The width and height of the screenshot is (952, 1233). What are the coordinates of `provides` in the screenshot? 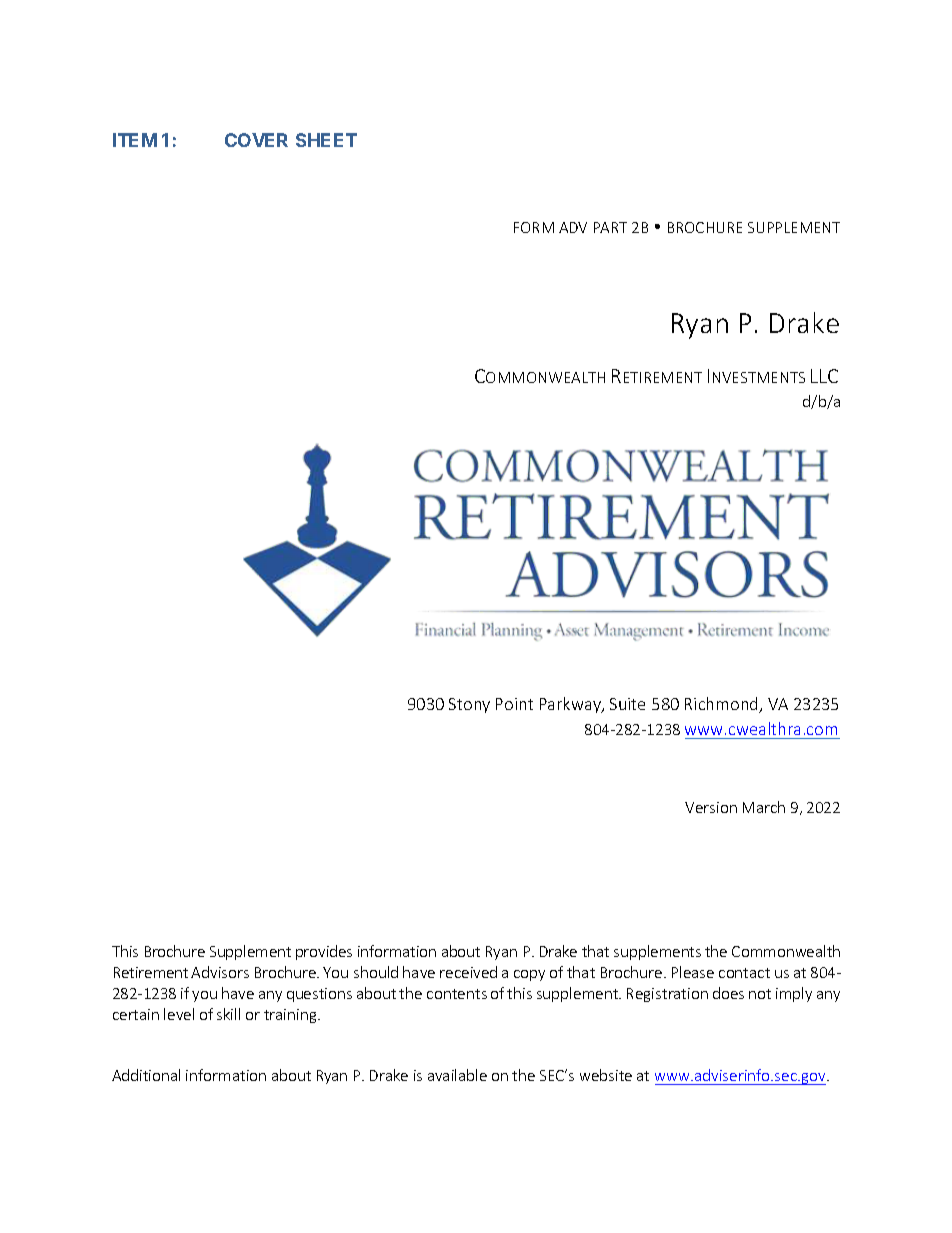 It's located at (324, 952).
